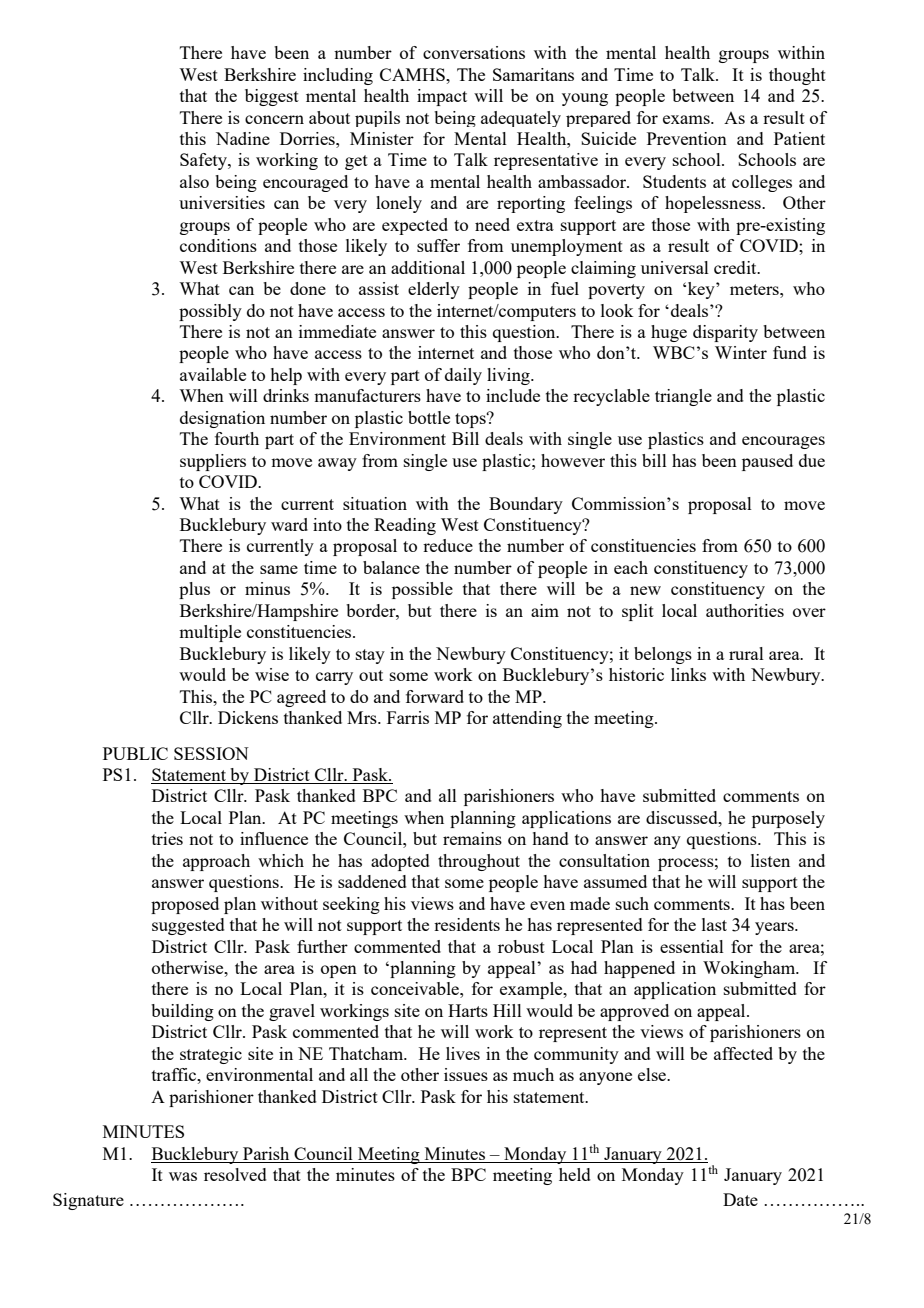 The image size is (924, 1308). What do you see at coordinates (740, 1199) in the screenshot?
I see `Date` at bounding box center [740, 1199].
